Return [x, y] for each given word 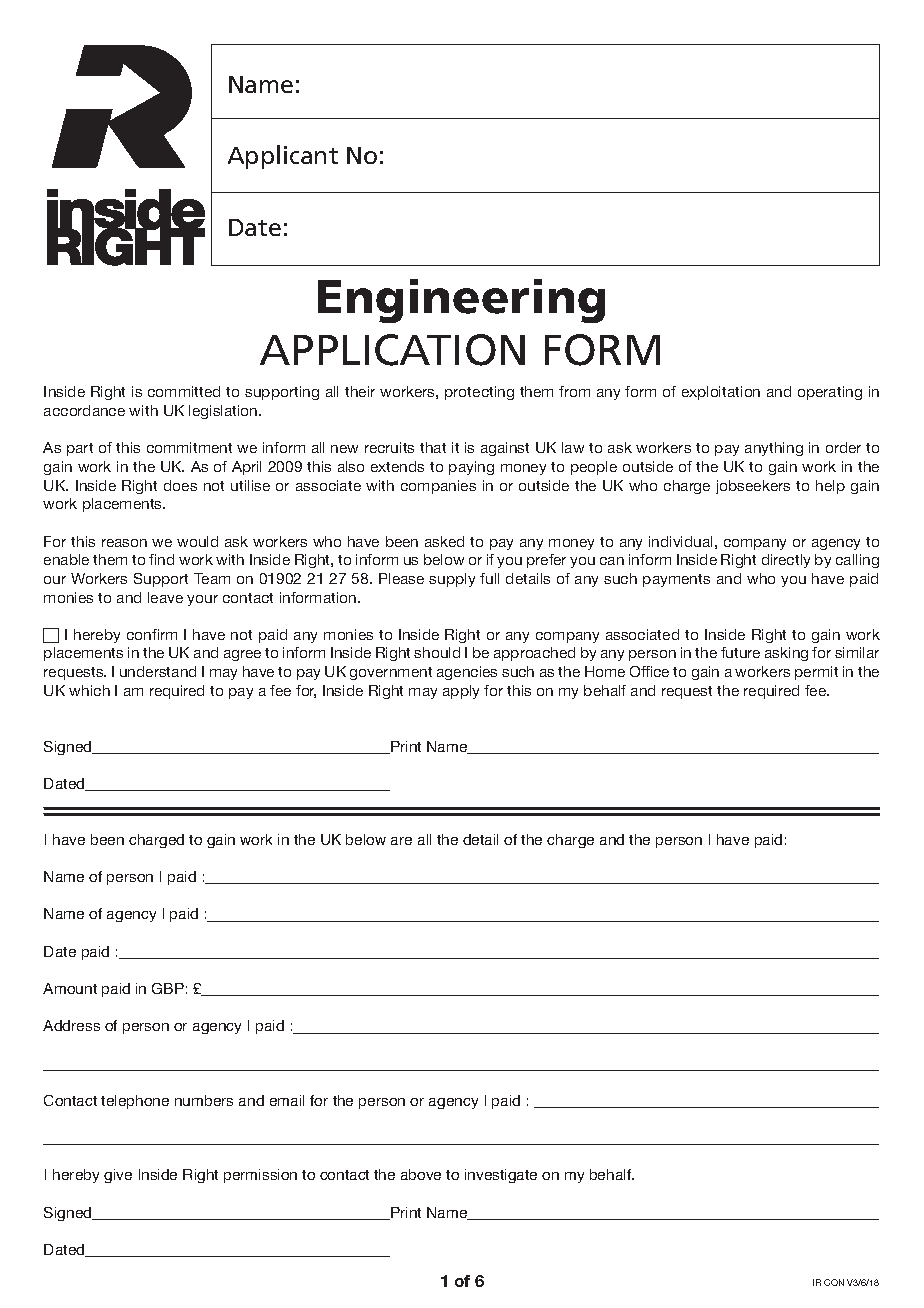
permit [816, 673]
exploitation [721, 393]
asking [786, 654]
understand [158, 671]
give [118, 1176]
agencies [467, 673]
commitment [189, 447]
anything [774, 449]
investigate [501, 1176]
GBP [168, 988]
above [421, 1174]
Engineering [461, 301]
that [433, 447]
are [401, 841]
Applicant [283, 157]
